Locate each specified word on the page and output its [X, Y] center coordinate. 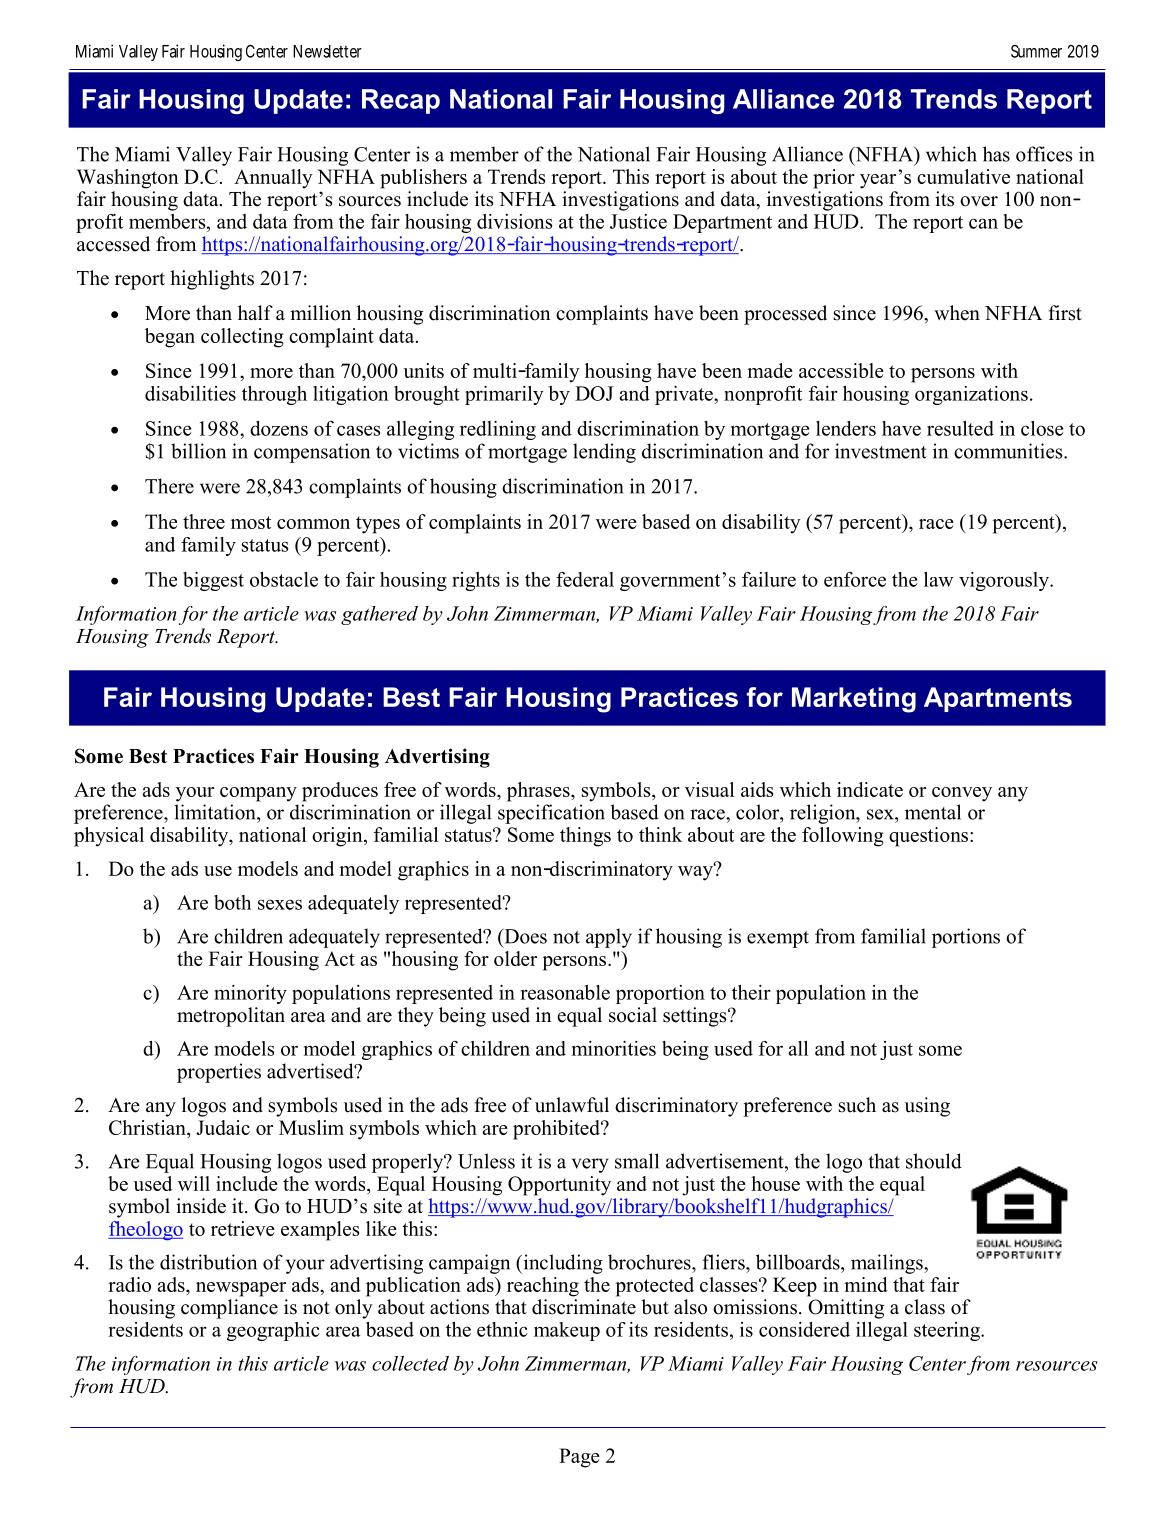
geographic [273, 1331]
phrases [539, 792]
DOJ [594, 393]
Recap [401, 101]
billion [198, 451]
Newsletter [327, 51]
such [857, 1105]
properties [219, 1073]
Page [579, 1458]
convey [962, 794]
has [996, 154]
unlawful [572, 1105]
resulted [960, 428]
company [258, 794]
